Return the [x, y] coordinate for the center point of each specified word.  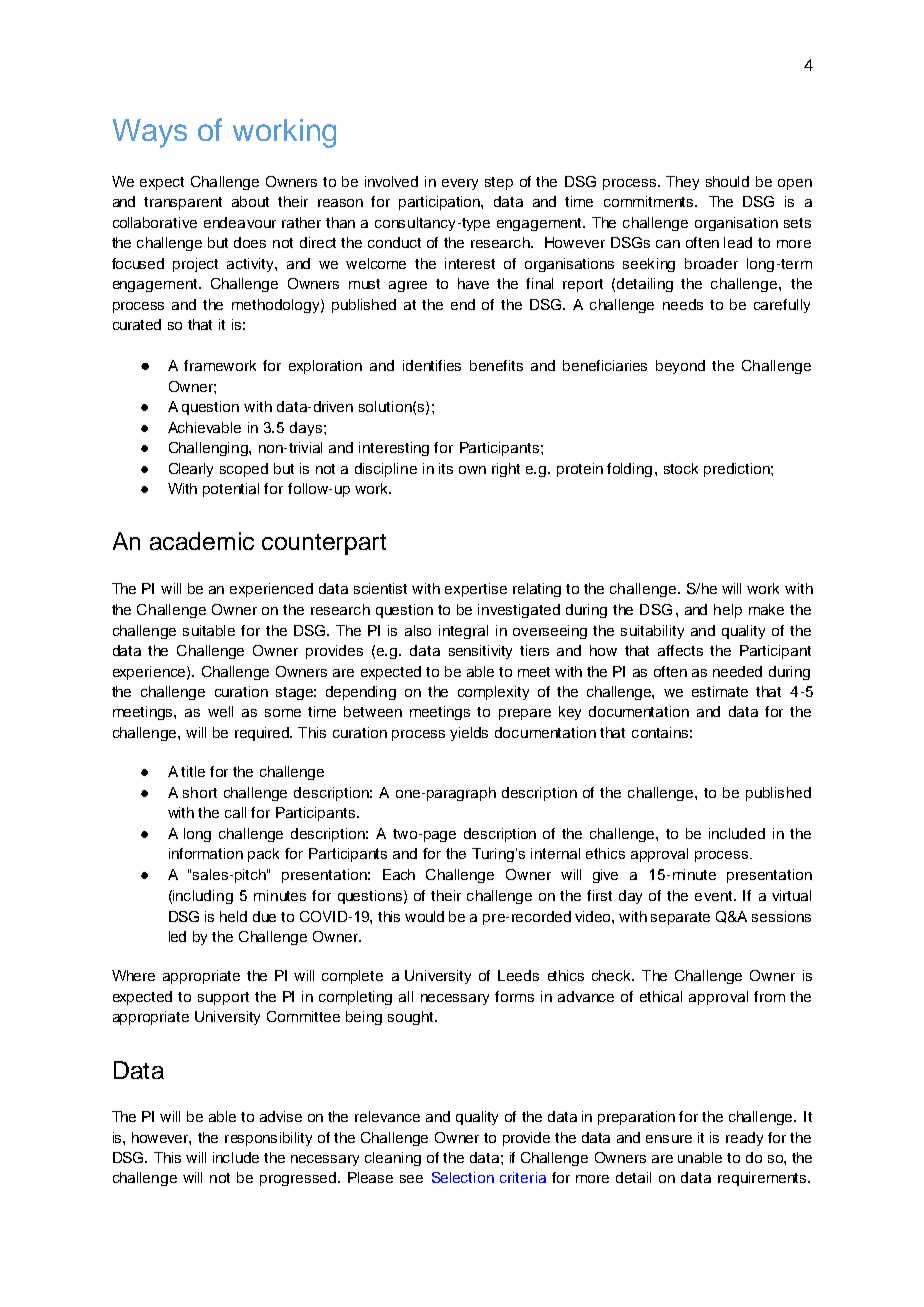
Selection [463, 1177]
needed [737, 671]
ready [744, 1139]
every [460, 184]
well [220, 711]
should [727, 181]
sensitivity [480, 652]
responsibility [268, 1139]
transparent [183, 203]
